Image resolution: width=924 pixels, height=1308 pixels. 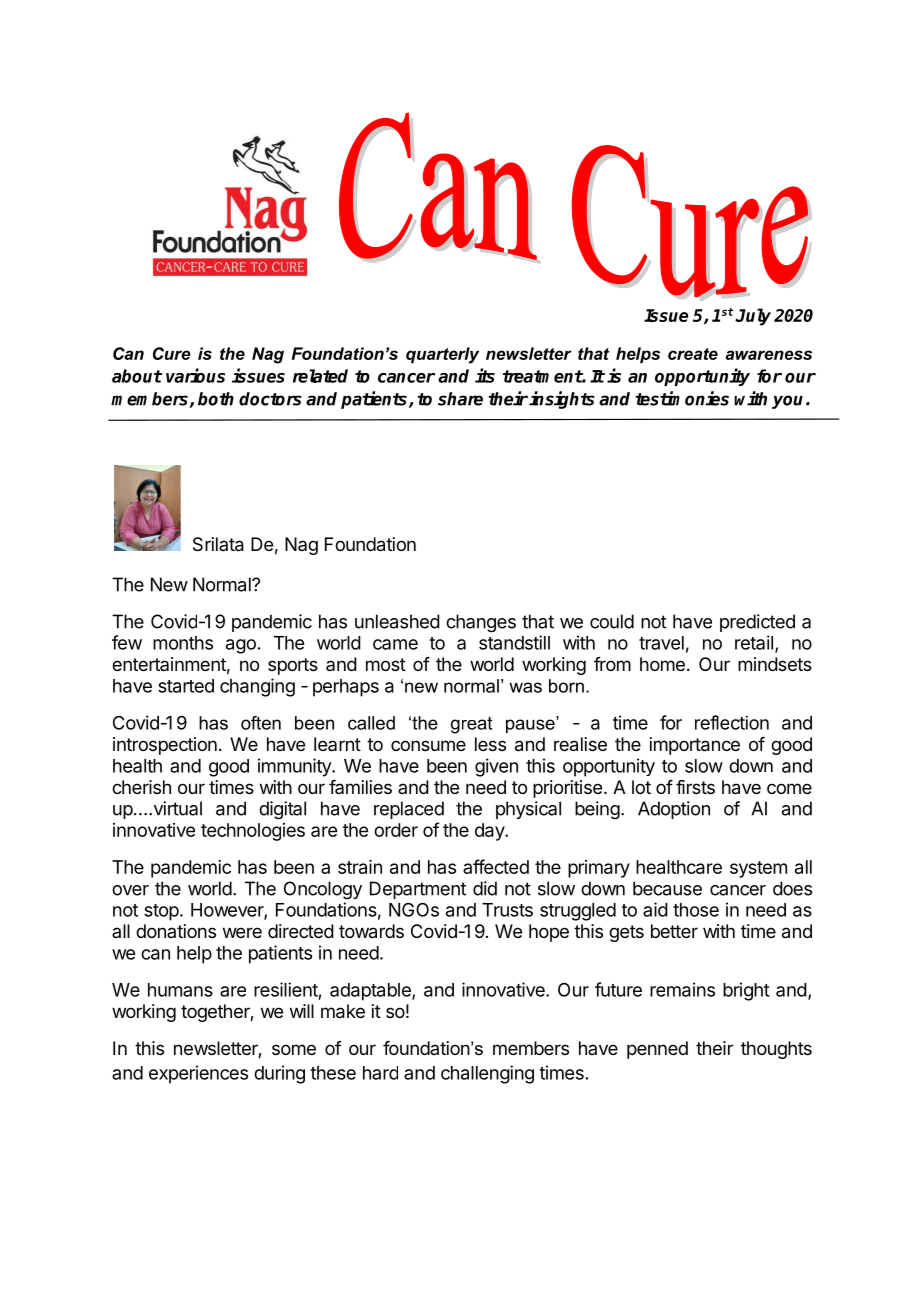 I want to click on Adoption, so click(x=674, y=810).
